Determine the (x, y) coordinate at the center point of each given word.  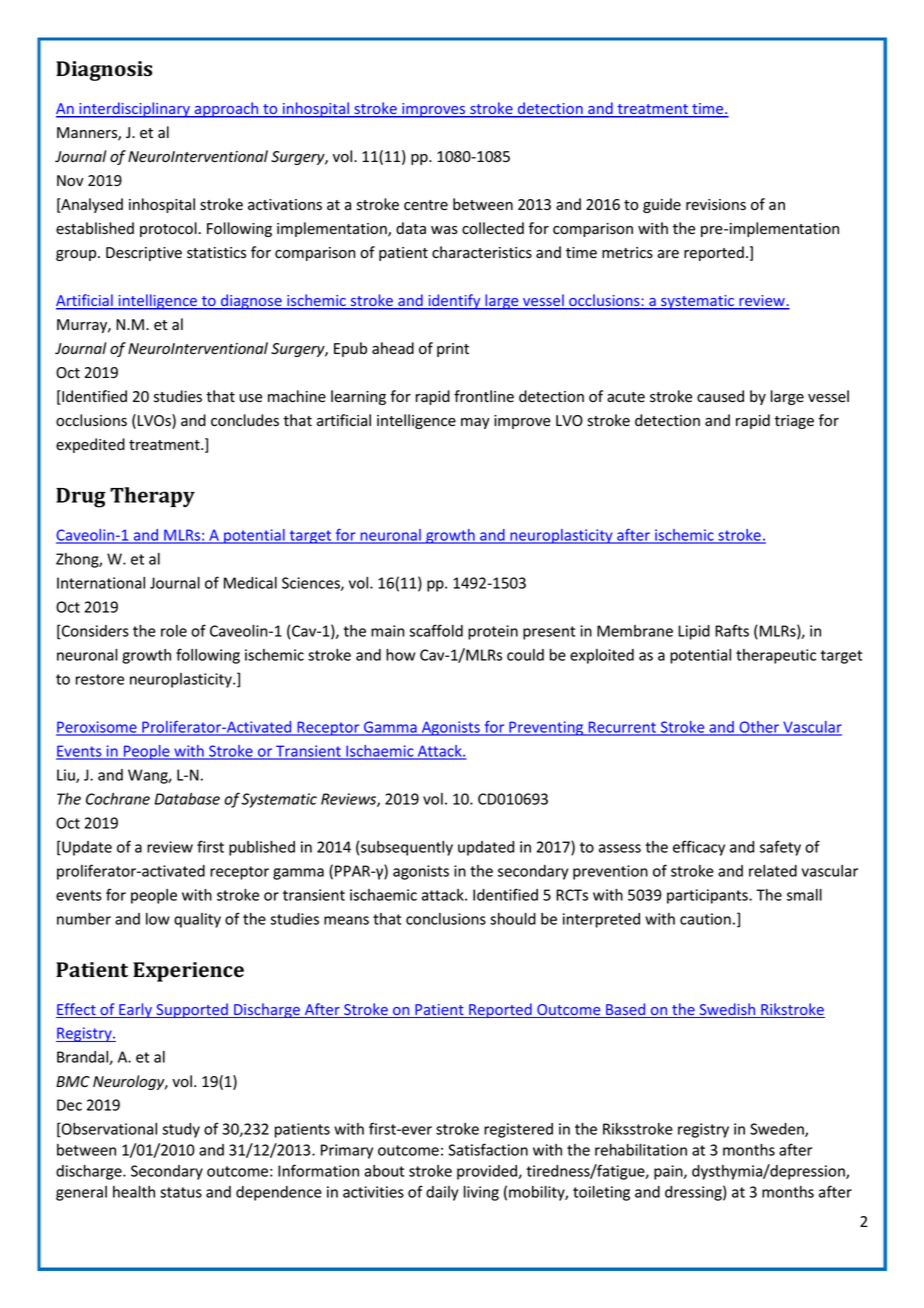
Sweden (778, 1130)
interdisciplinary (134, 110)
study (181, 1130)
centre (426, 205)
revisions (716, 205)
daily (442, 1193)
